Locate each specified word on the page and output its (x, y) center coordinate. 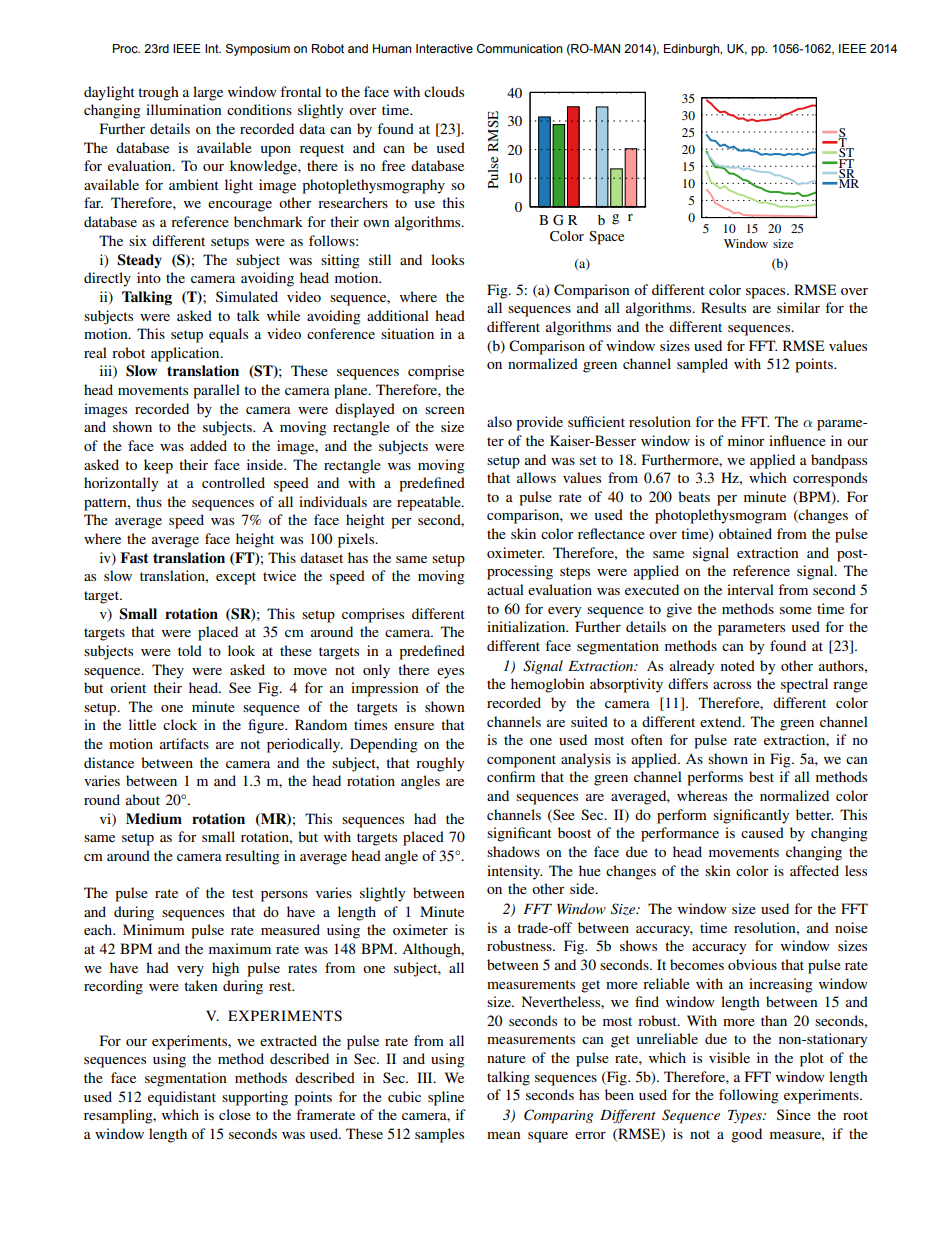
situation (407, 333)
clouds (444, 91)
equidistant (182, 1098)
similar (798, 307)
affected (814, 870)
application (186, 354)
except (236, 578)
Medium (154, 818)
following (749, 1096)
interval (750, 589)
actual (505, 589)
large (208, 93)
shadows (513, 851)
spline (446, 1098)
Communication (519, 48)
